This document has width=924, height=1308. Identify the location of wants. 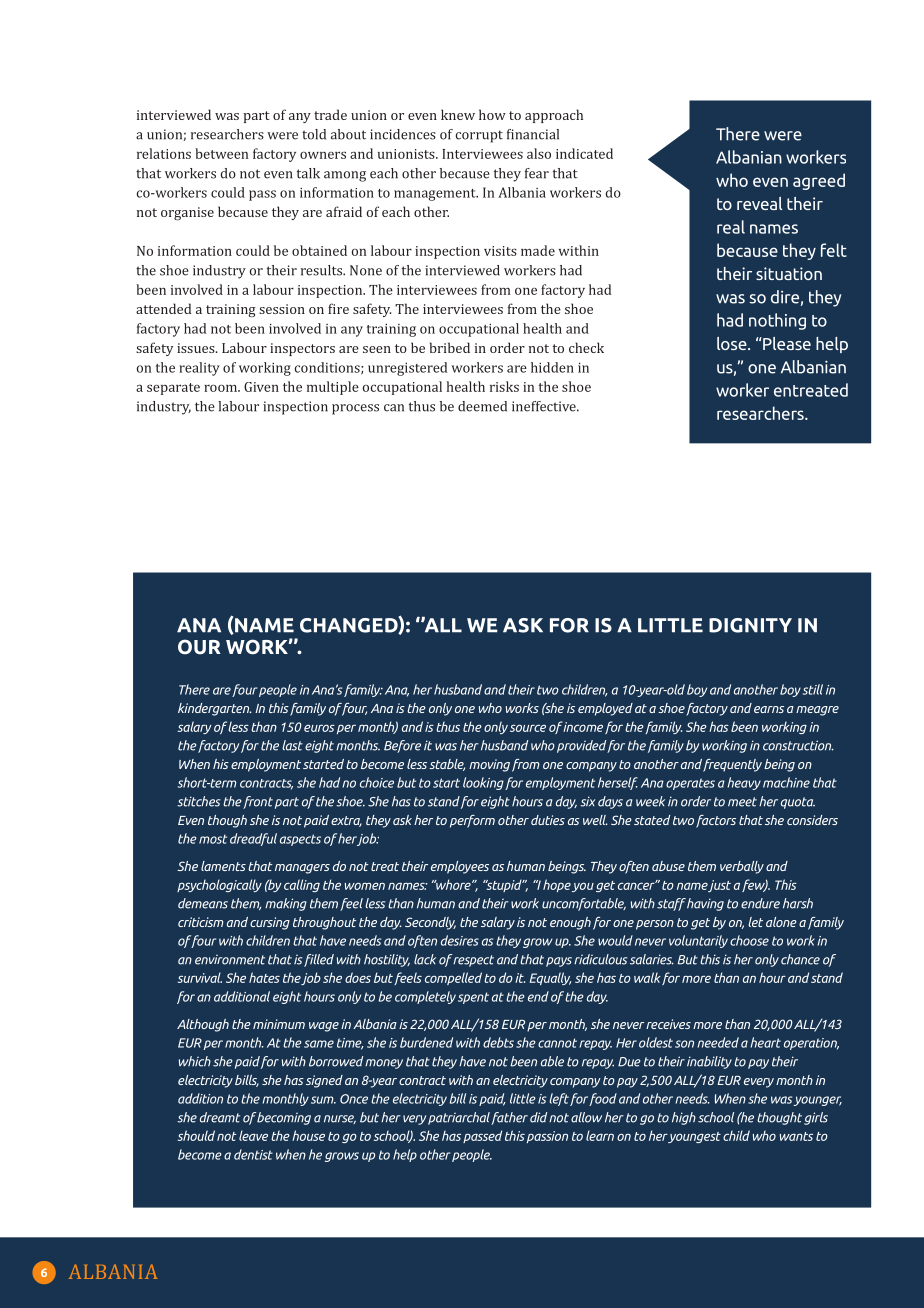
(796, 1136).
